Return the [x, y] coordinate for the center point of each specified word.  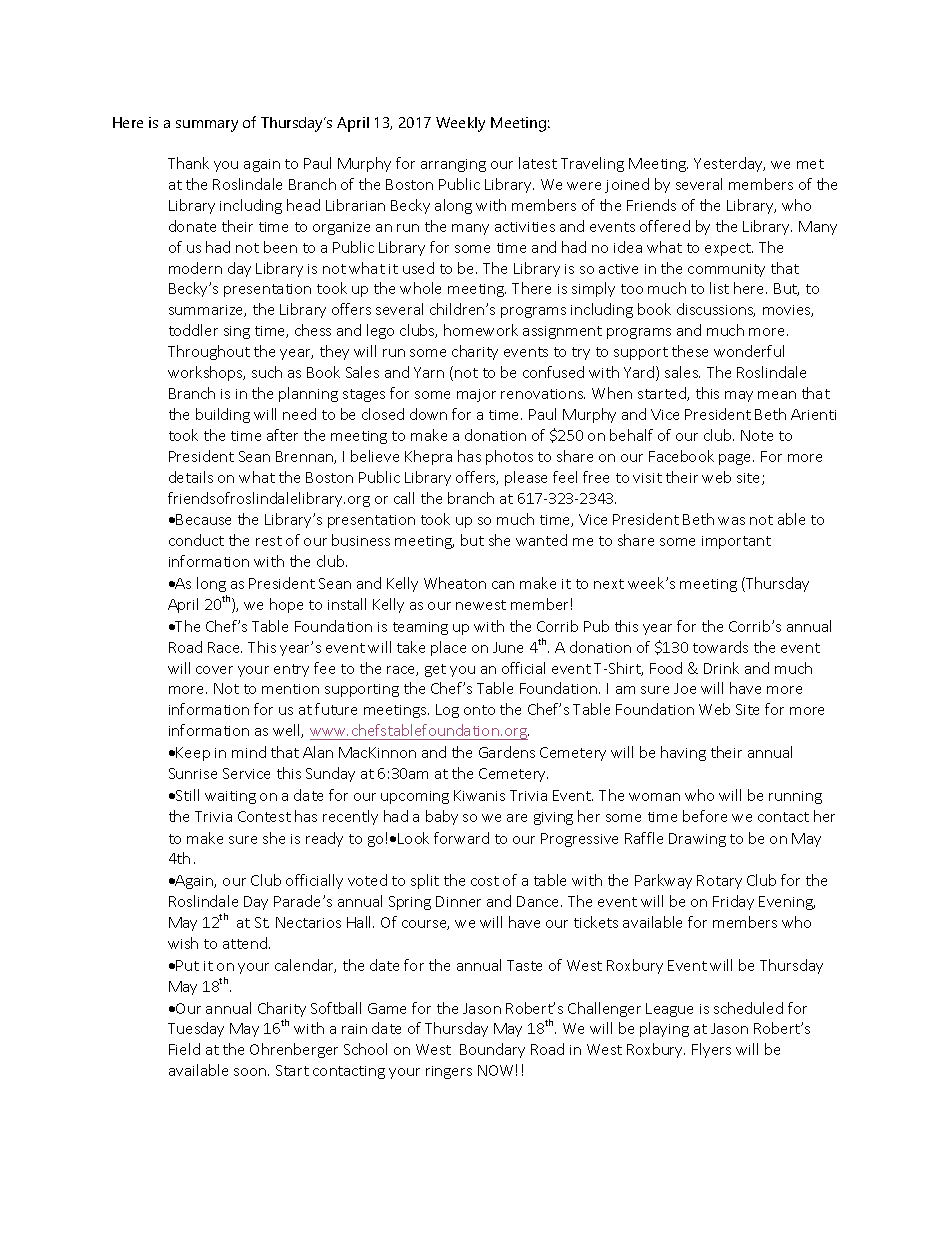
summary [207, 126]
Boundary [492, 1050]
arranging [453, 165]
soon [250, 1072]
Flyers [711, 1050]
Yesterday [729, 164]
